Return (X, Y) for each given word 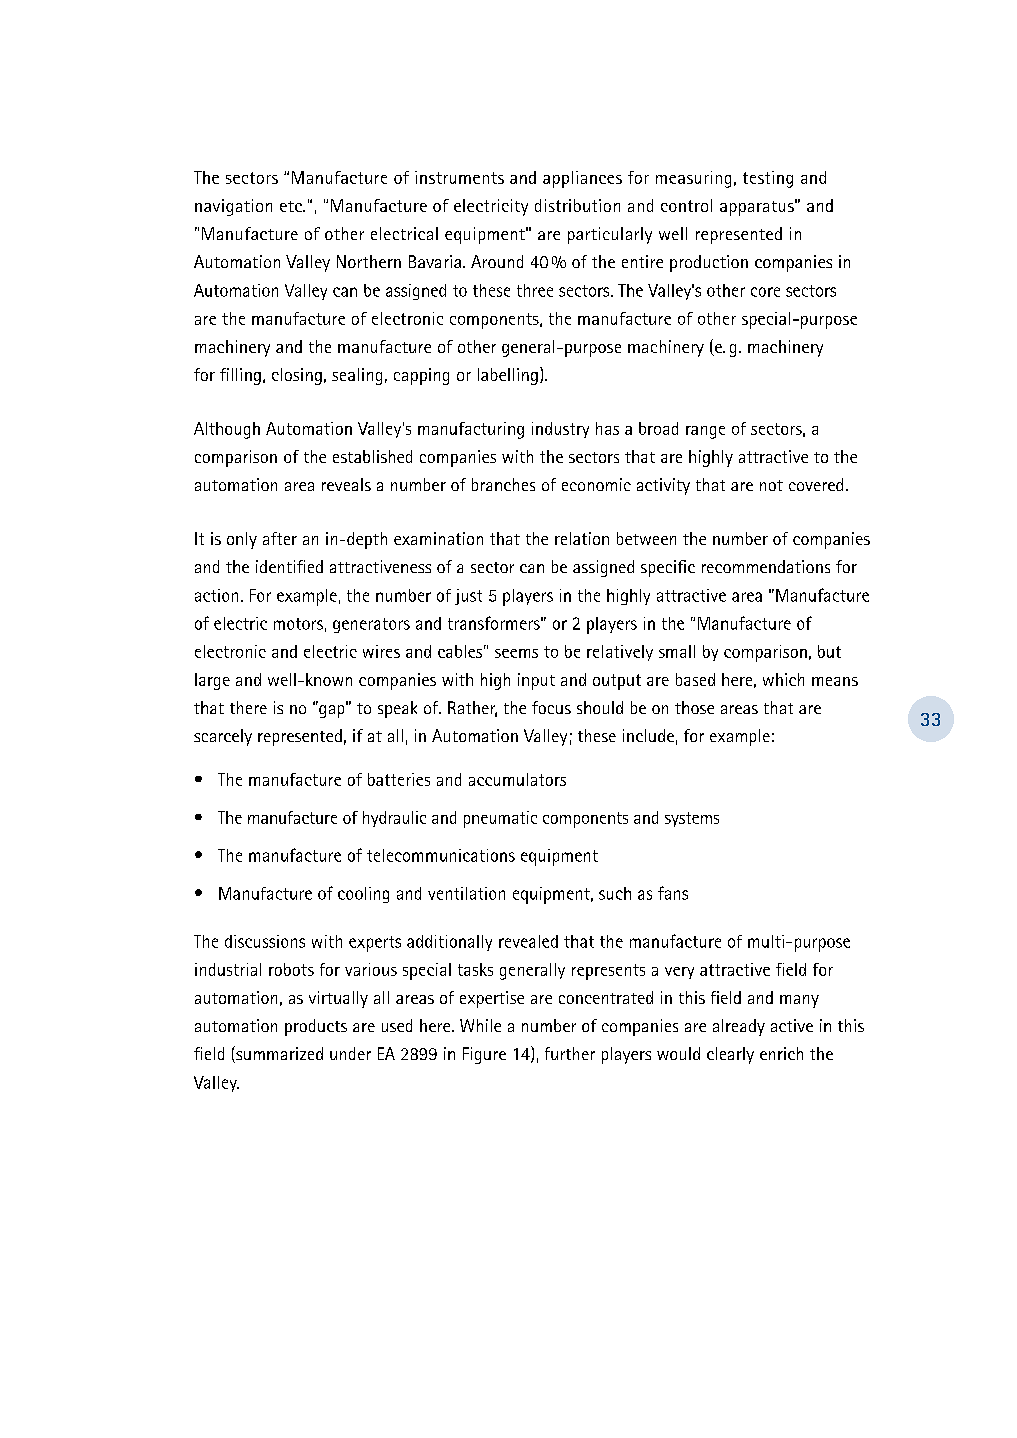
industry (560, 430)
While (480, 1025)
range (705, 432)
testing (768, 179)
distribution (577, 205)
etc (292, 206)
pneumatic (500, 819)
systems (692, 819)
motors (298, 624)
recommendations (766, 566)
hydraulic (394, 819)
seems (516, 653)
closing (297, 376)
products (316, 1027)
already (739, 1027)
